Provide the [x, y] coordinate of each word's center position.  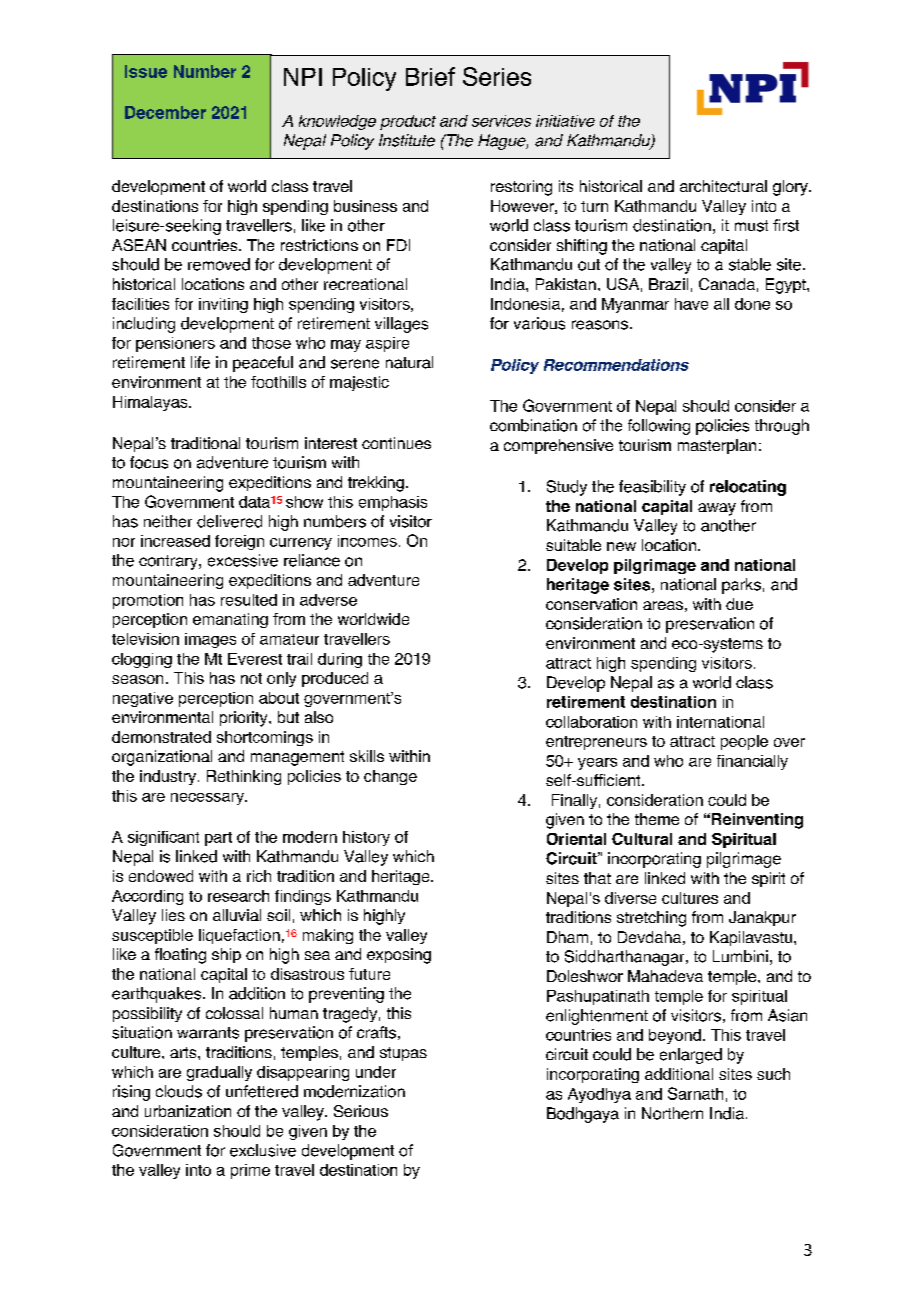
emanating [230, 620]
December [165, 112]
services [501, 121]
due [739, 604]
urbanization [188, 1111]
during [340, 660]
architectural [723, 186]
